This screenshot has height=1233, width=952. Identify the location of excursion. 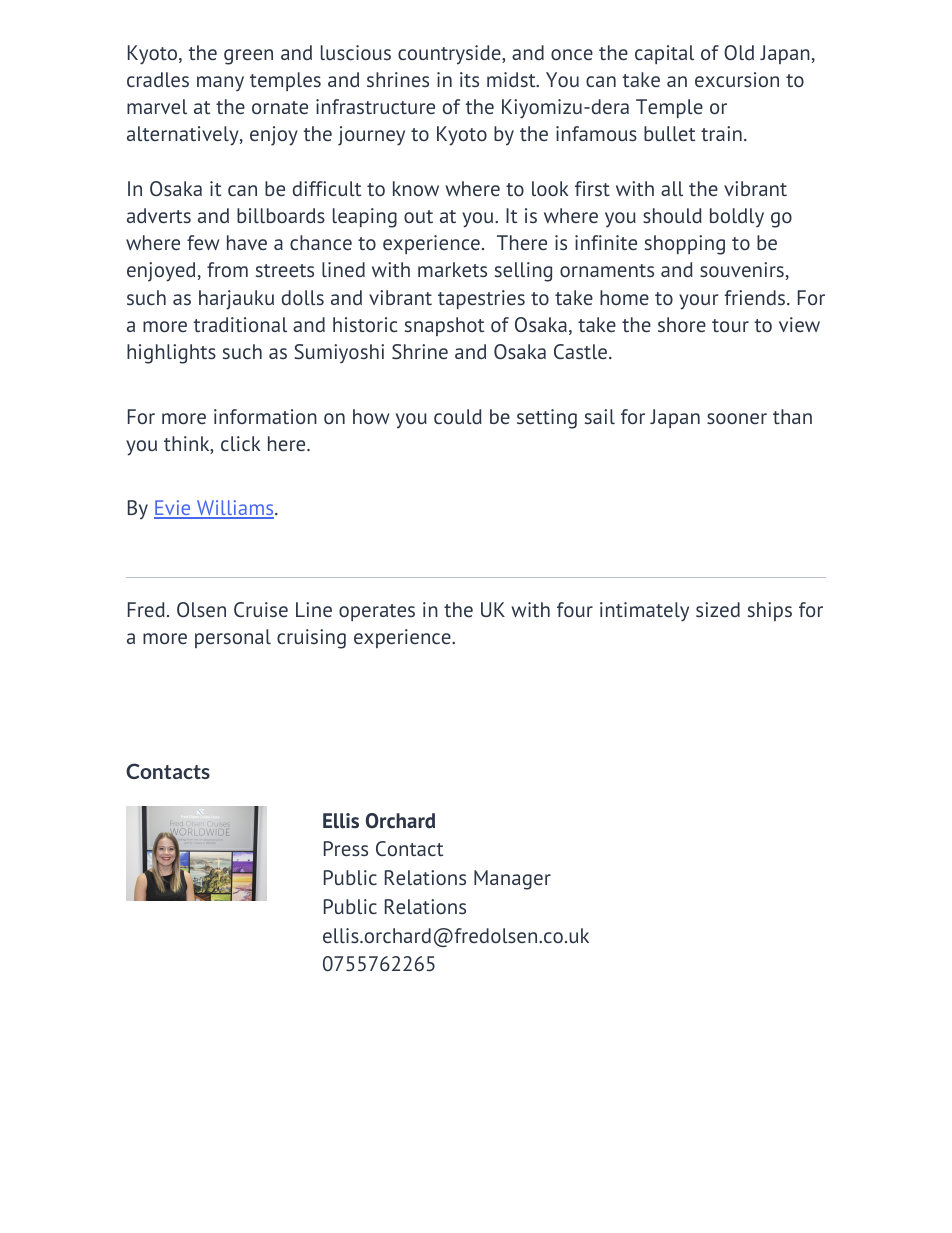
(737, 79).
